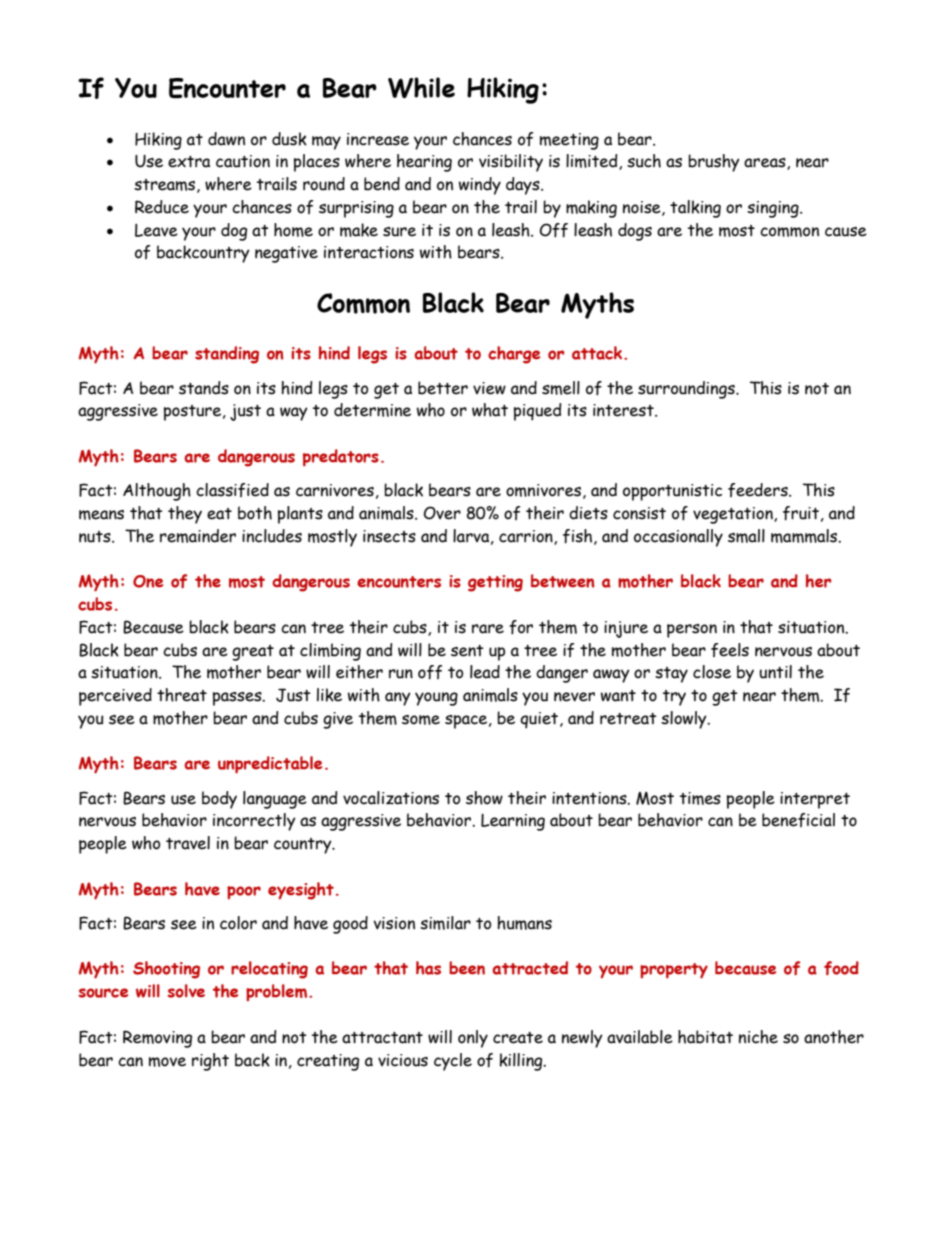 This image has height=1233, width=952. I want to click on getting, so click(495, 583).
